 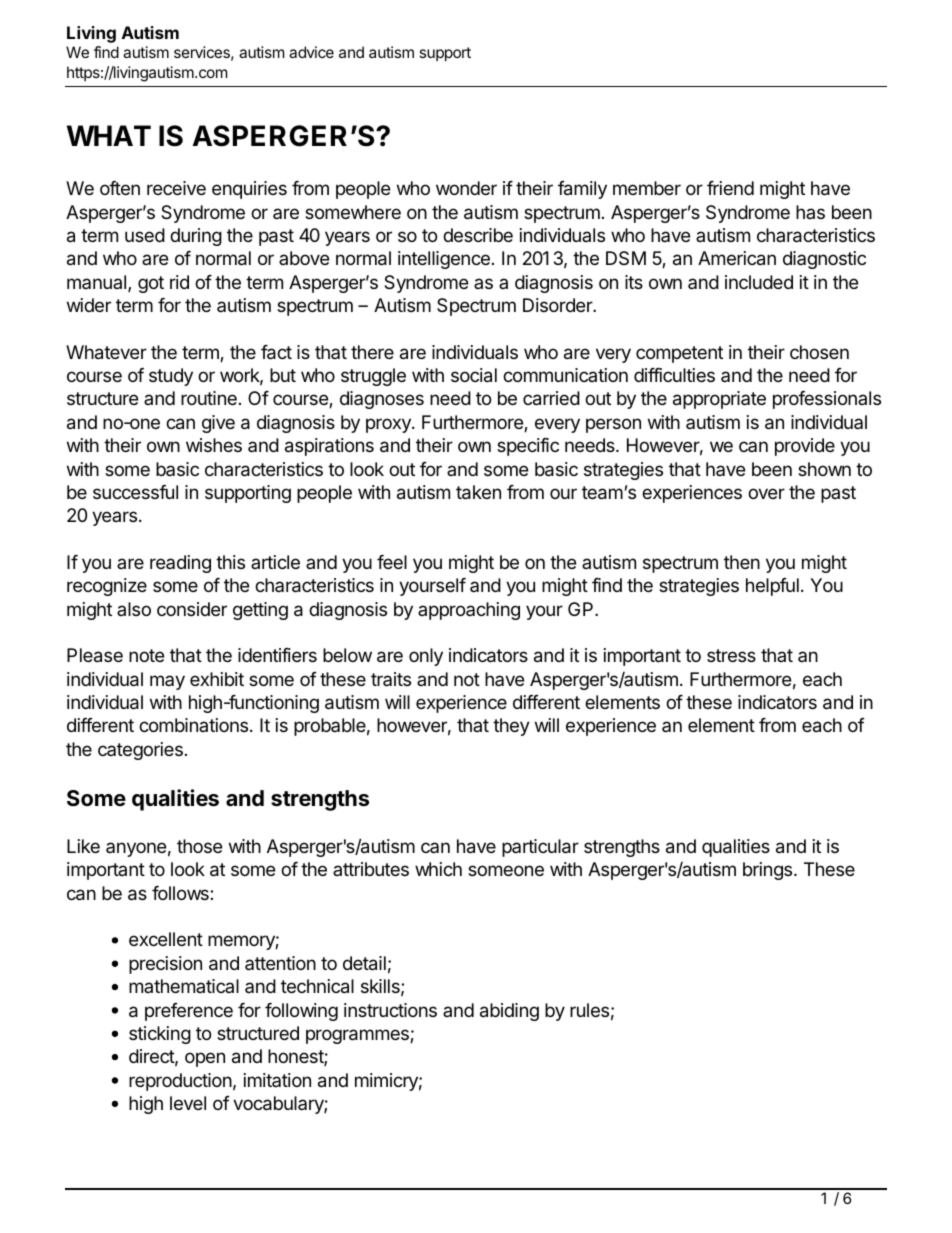 I want to click on advice, so click(x=311, y=52).
